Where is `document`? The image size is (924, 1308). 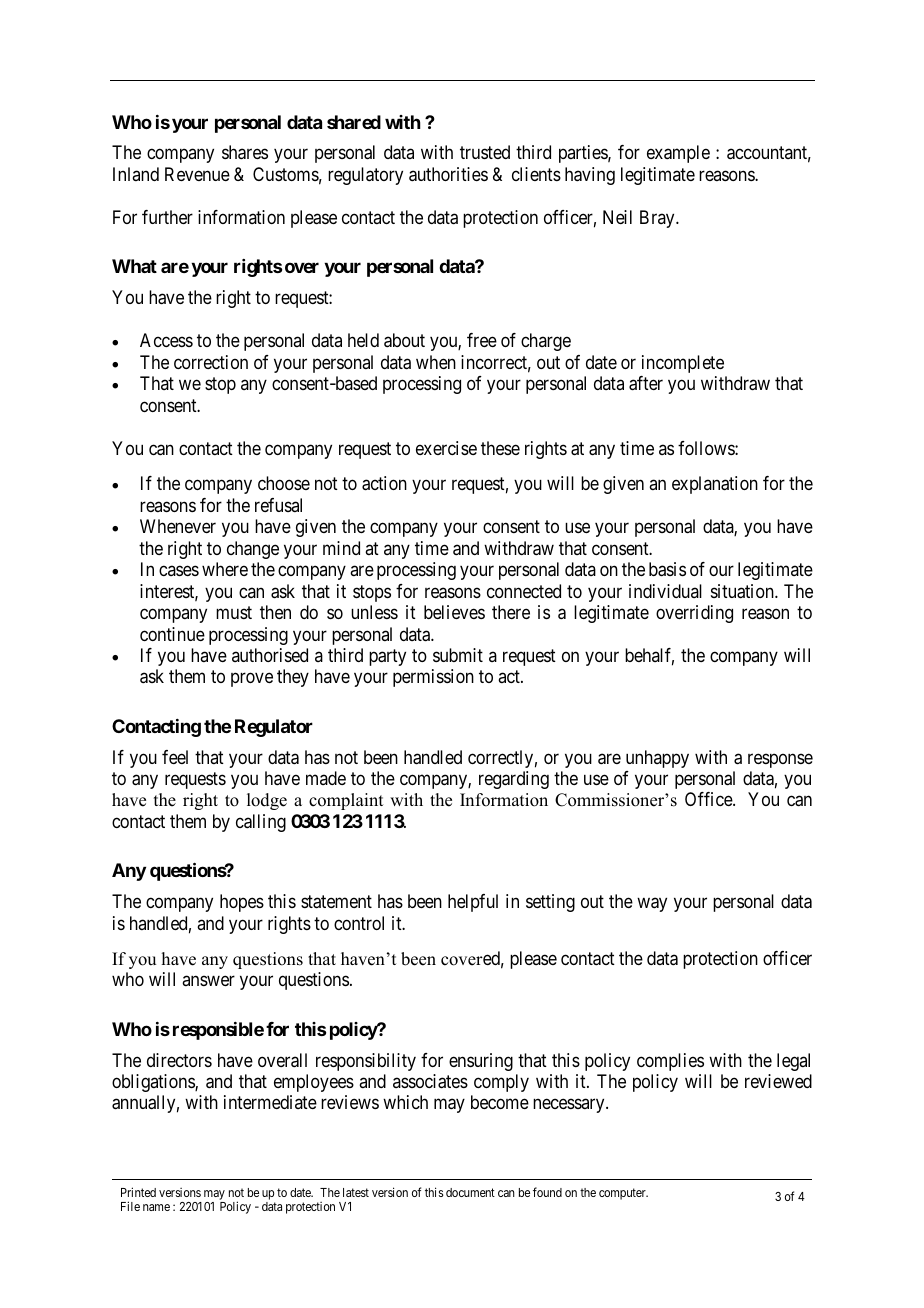
document is located at coordinates (470, 1192).
